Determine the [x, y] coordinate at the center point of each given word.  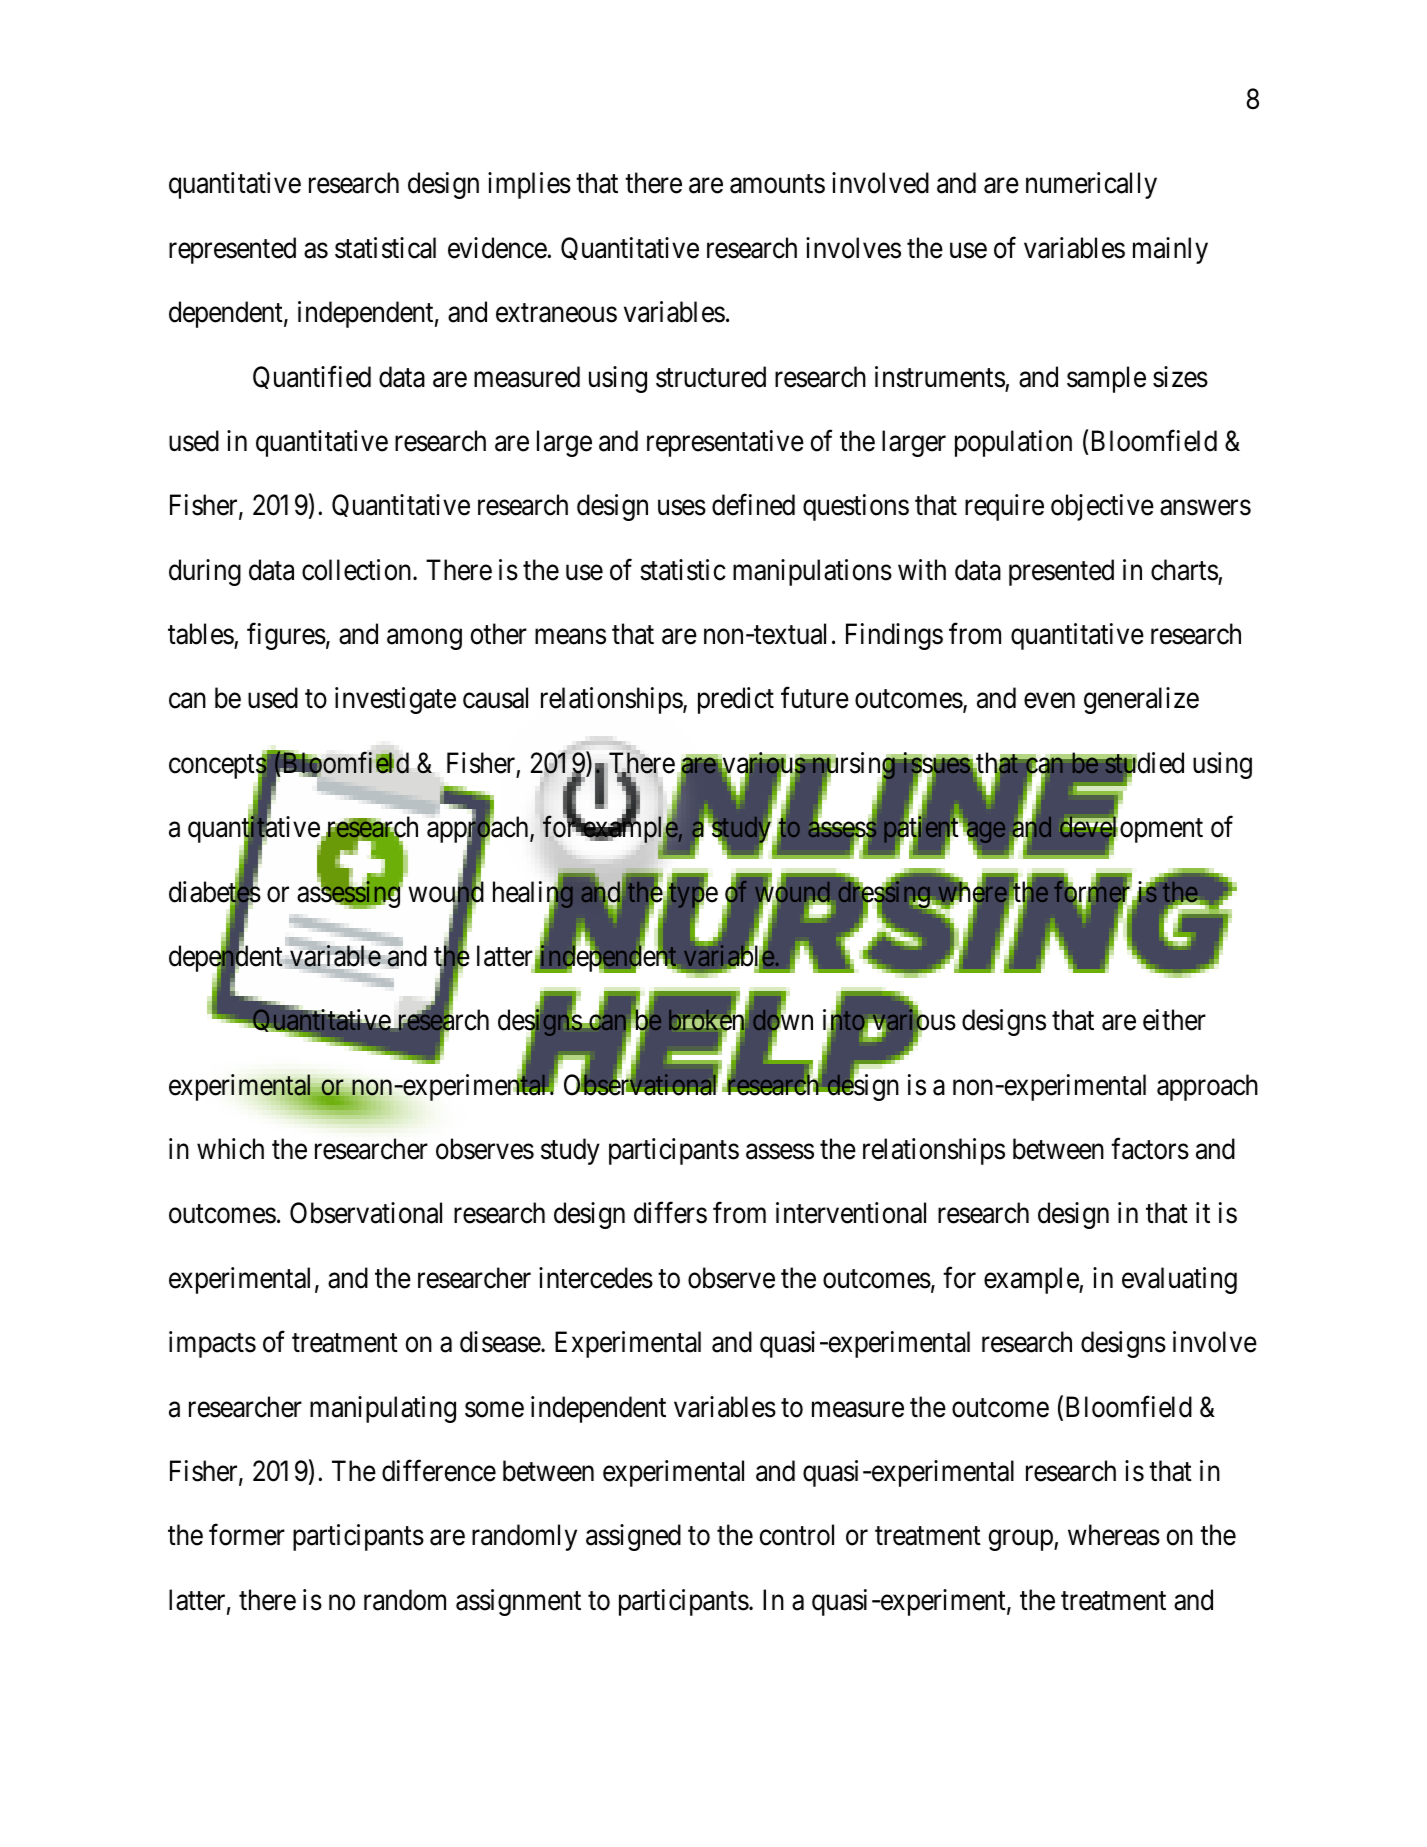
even [1049, 701]
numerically [1091, 185]
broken [708, 1021]
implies [529, 185]
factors [1150, 1149]
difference [439, 1471]
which [230, 1149]
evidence [498, 248]
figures [286, 636]
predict [736, 700]
